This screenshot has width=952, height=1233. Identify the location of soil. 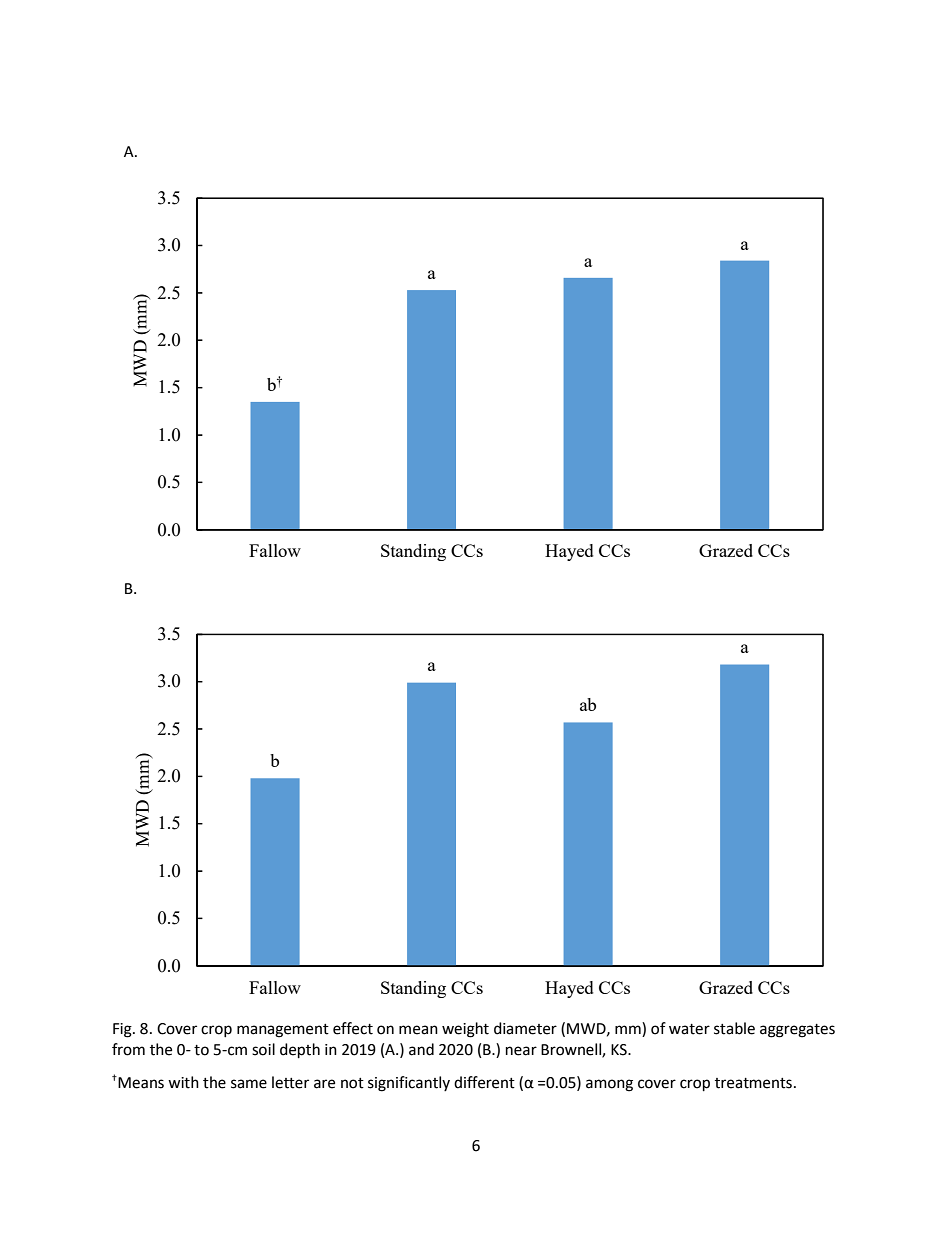
(263, 1049).
